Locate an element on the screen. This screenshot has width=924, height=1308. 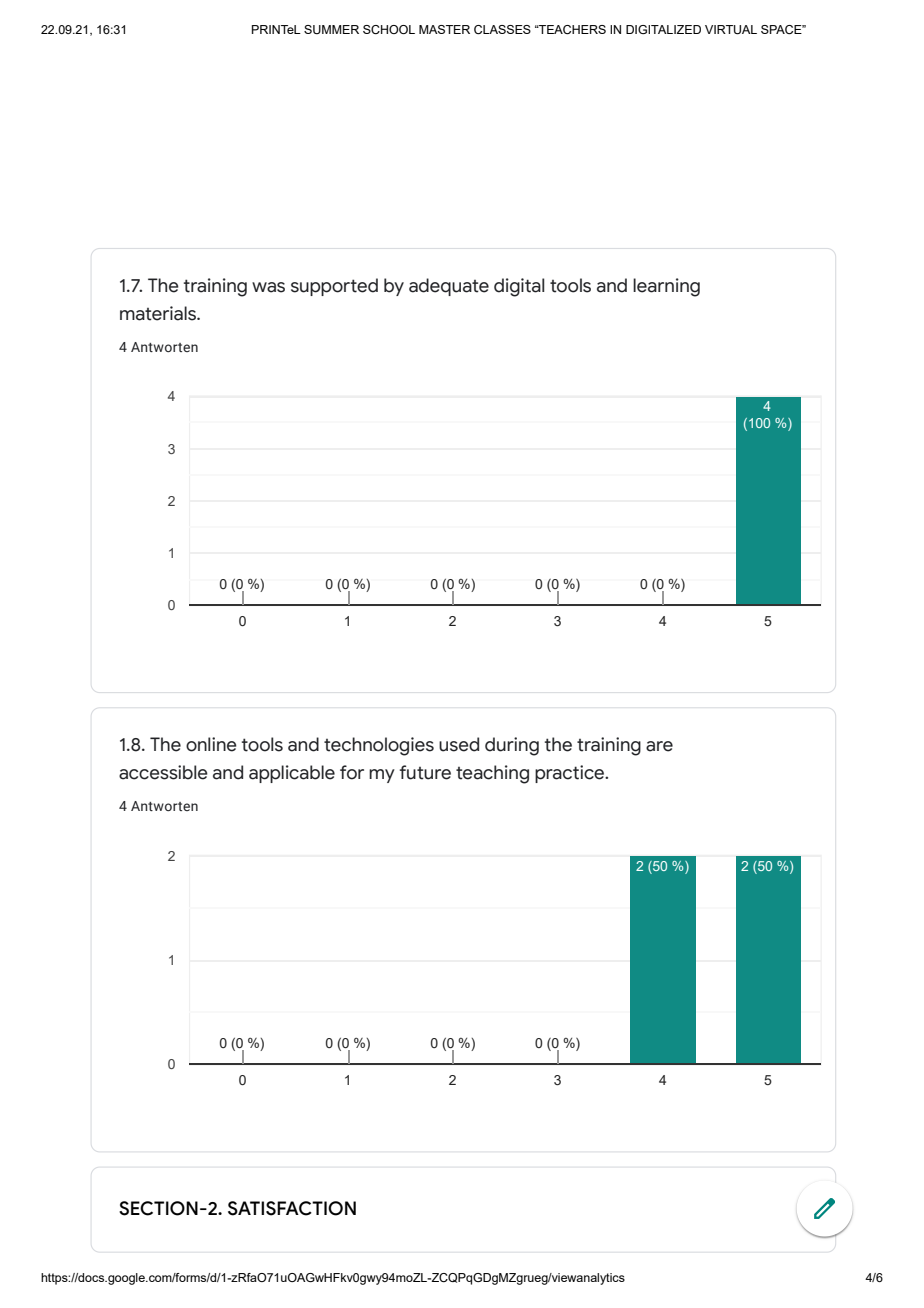
materials is located at coordinates (159, 313).
